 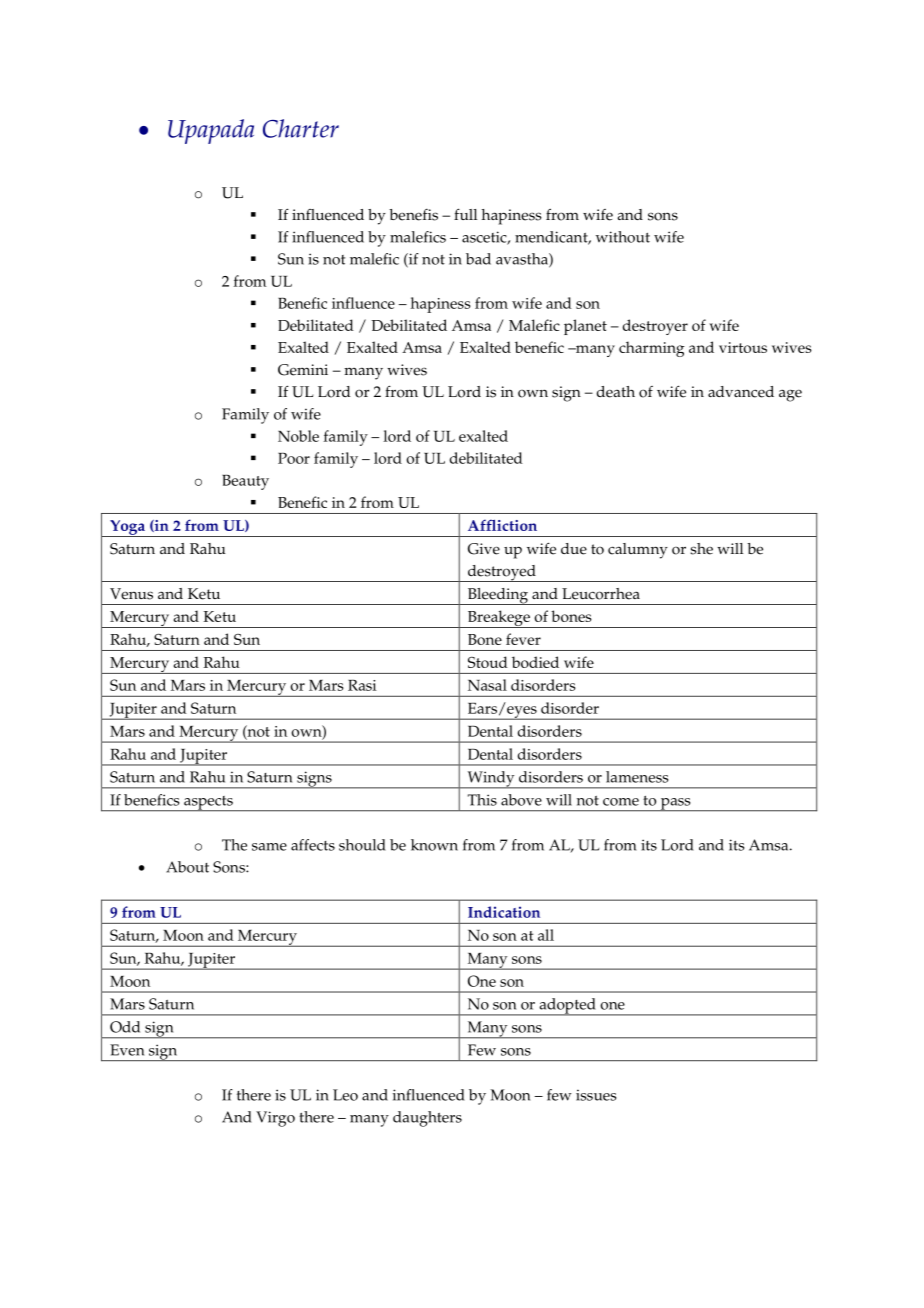 I want to click on Charter, so click(x=301, y=128).
